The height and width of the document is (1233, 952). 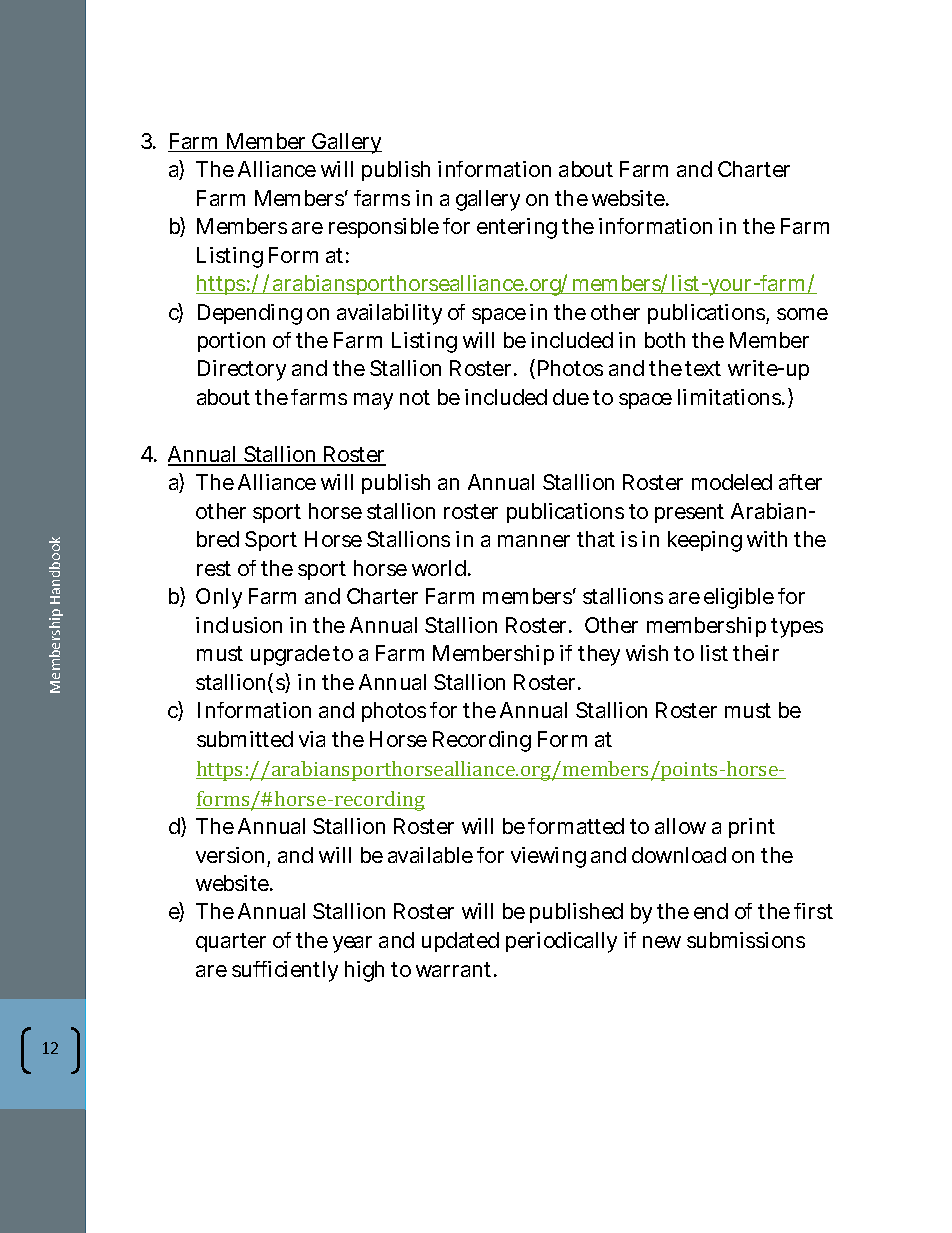 What do you see at coordinates (312, 739) in the document?
I see `via` at bounding box center [312, 739].
